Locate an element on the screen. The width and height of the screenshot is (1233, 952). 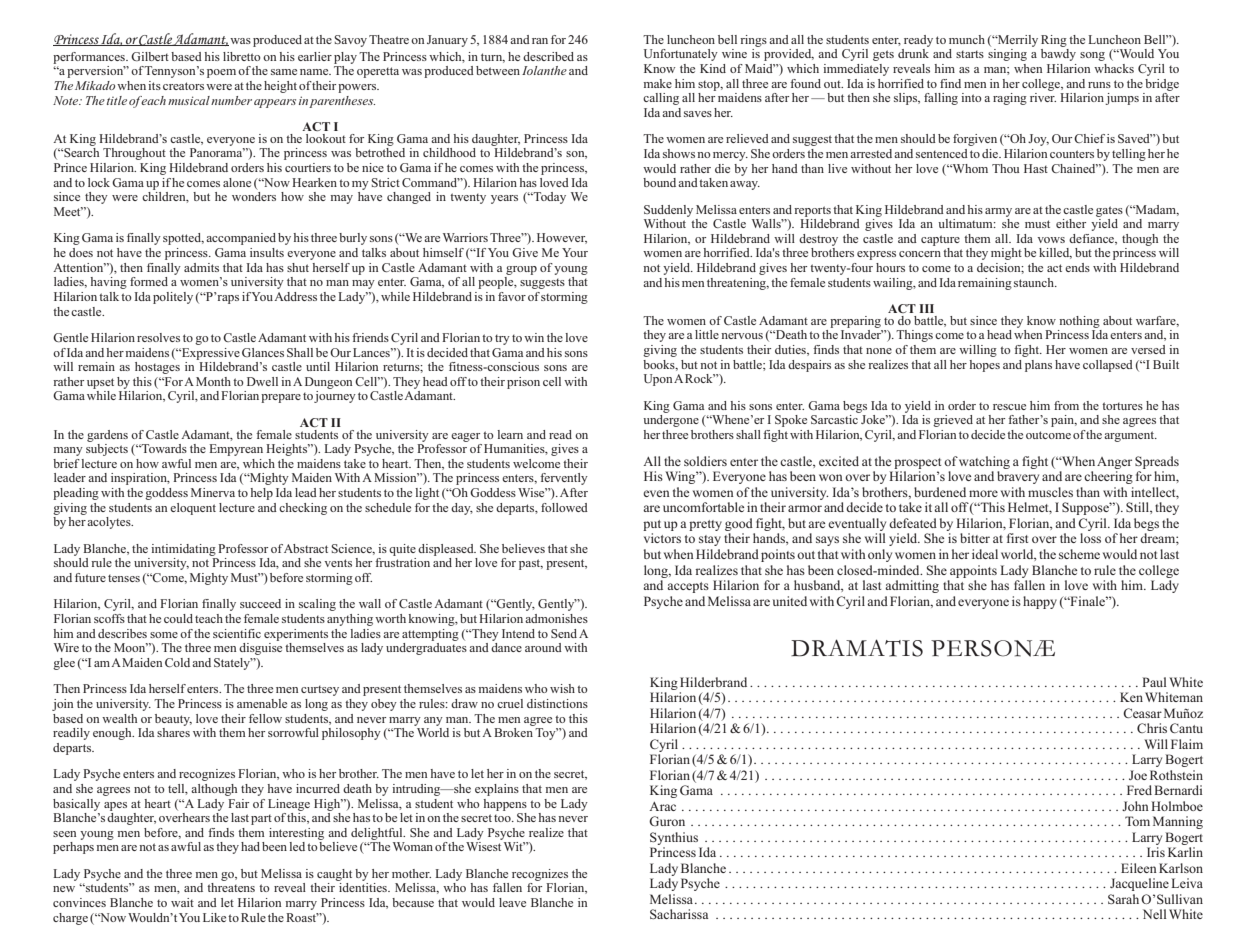
wish is located at coordinates (562, 688).
